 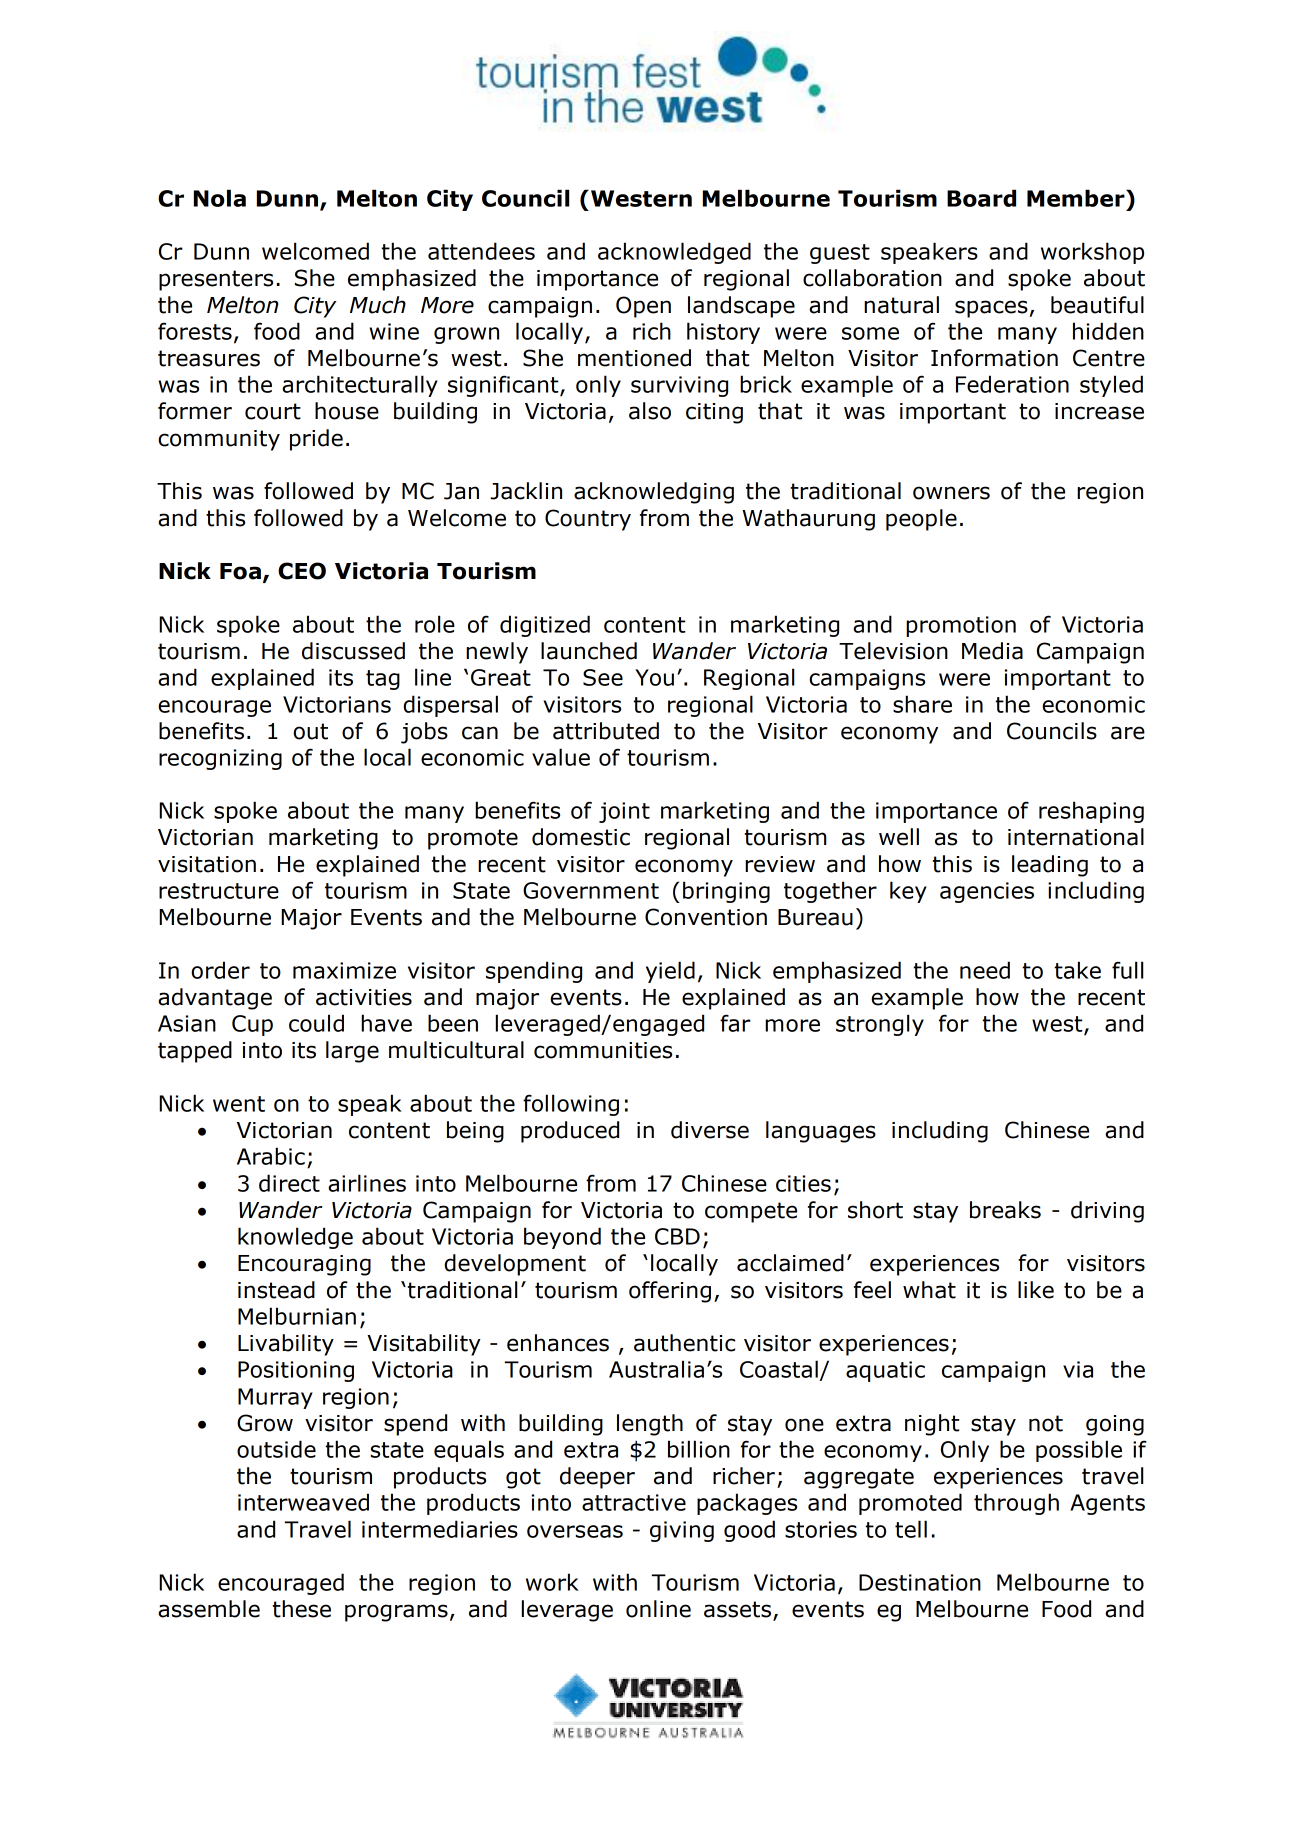 What do you see at coordinates (220, 198) in the document?
I see `Nola` at bounding box center [220, 198].
